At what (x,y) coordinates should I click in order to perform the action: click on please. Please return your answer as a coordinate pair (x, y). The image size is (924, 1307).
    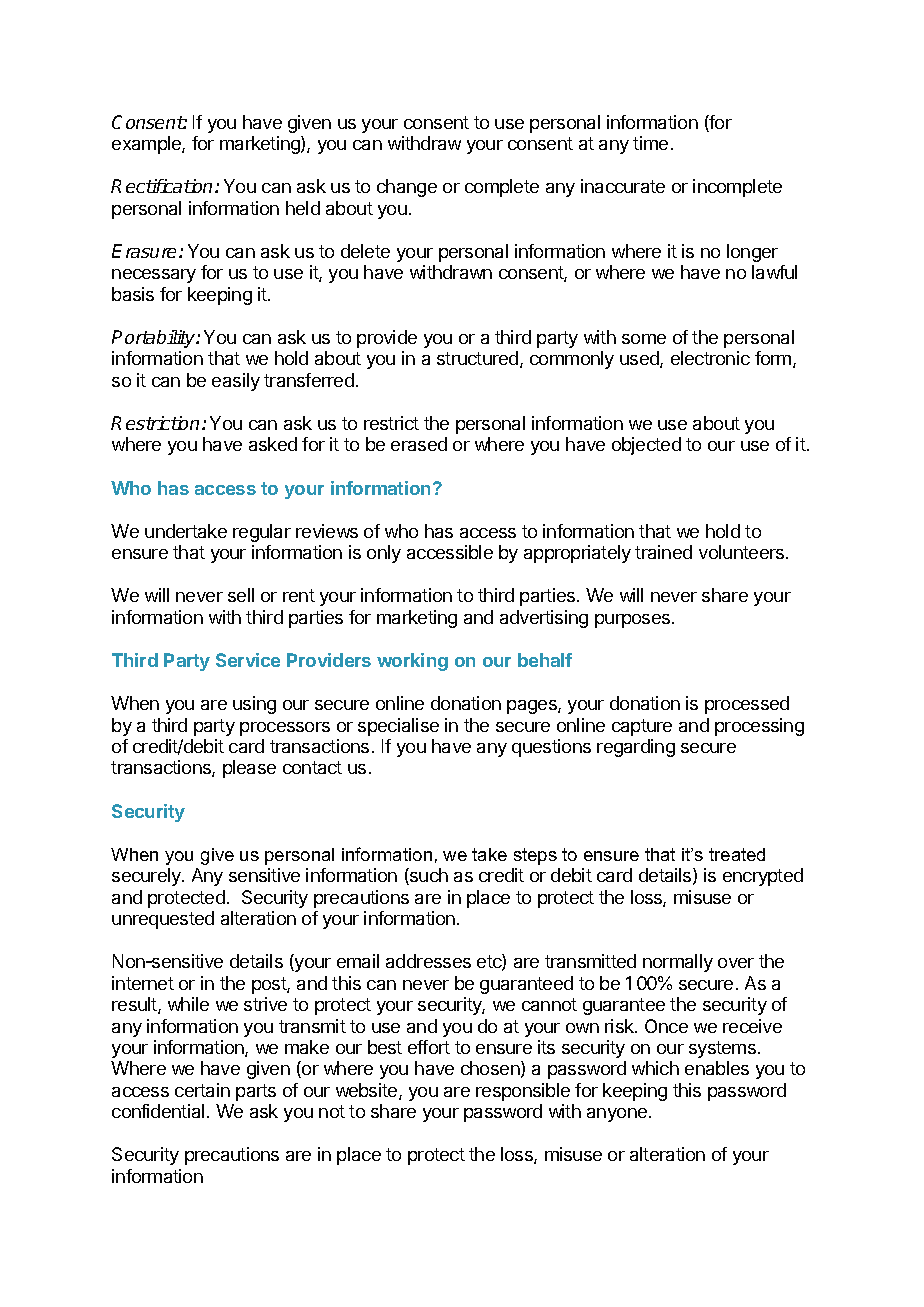
    Looking at the image, I should click on (249, 769).
